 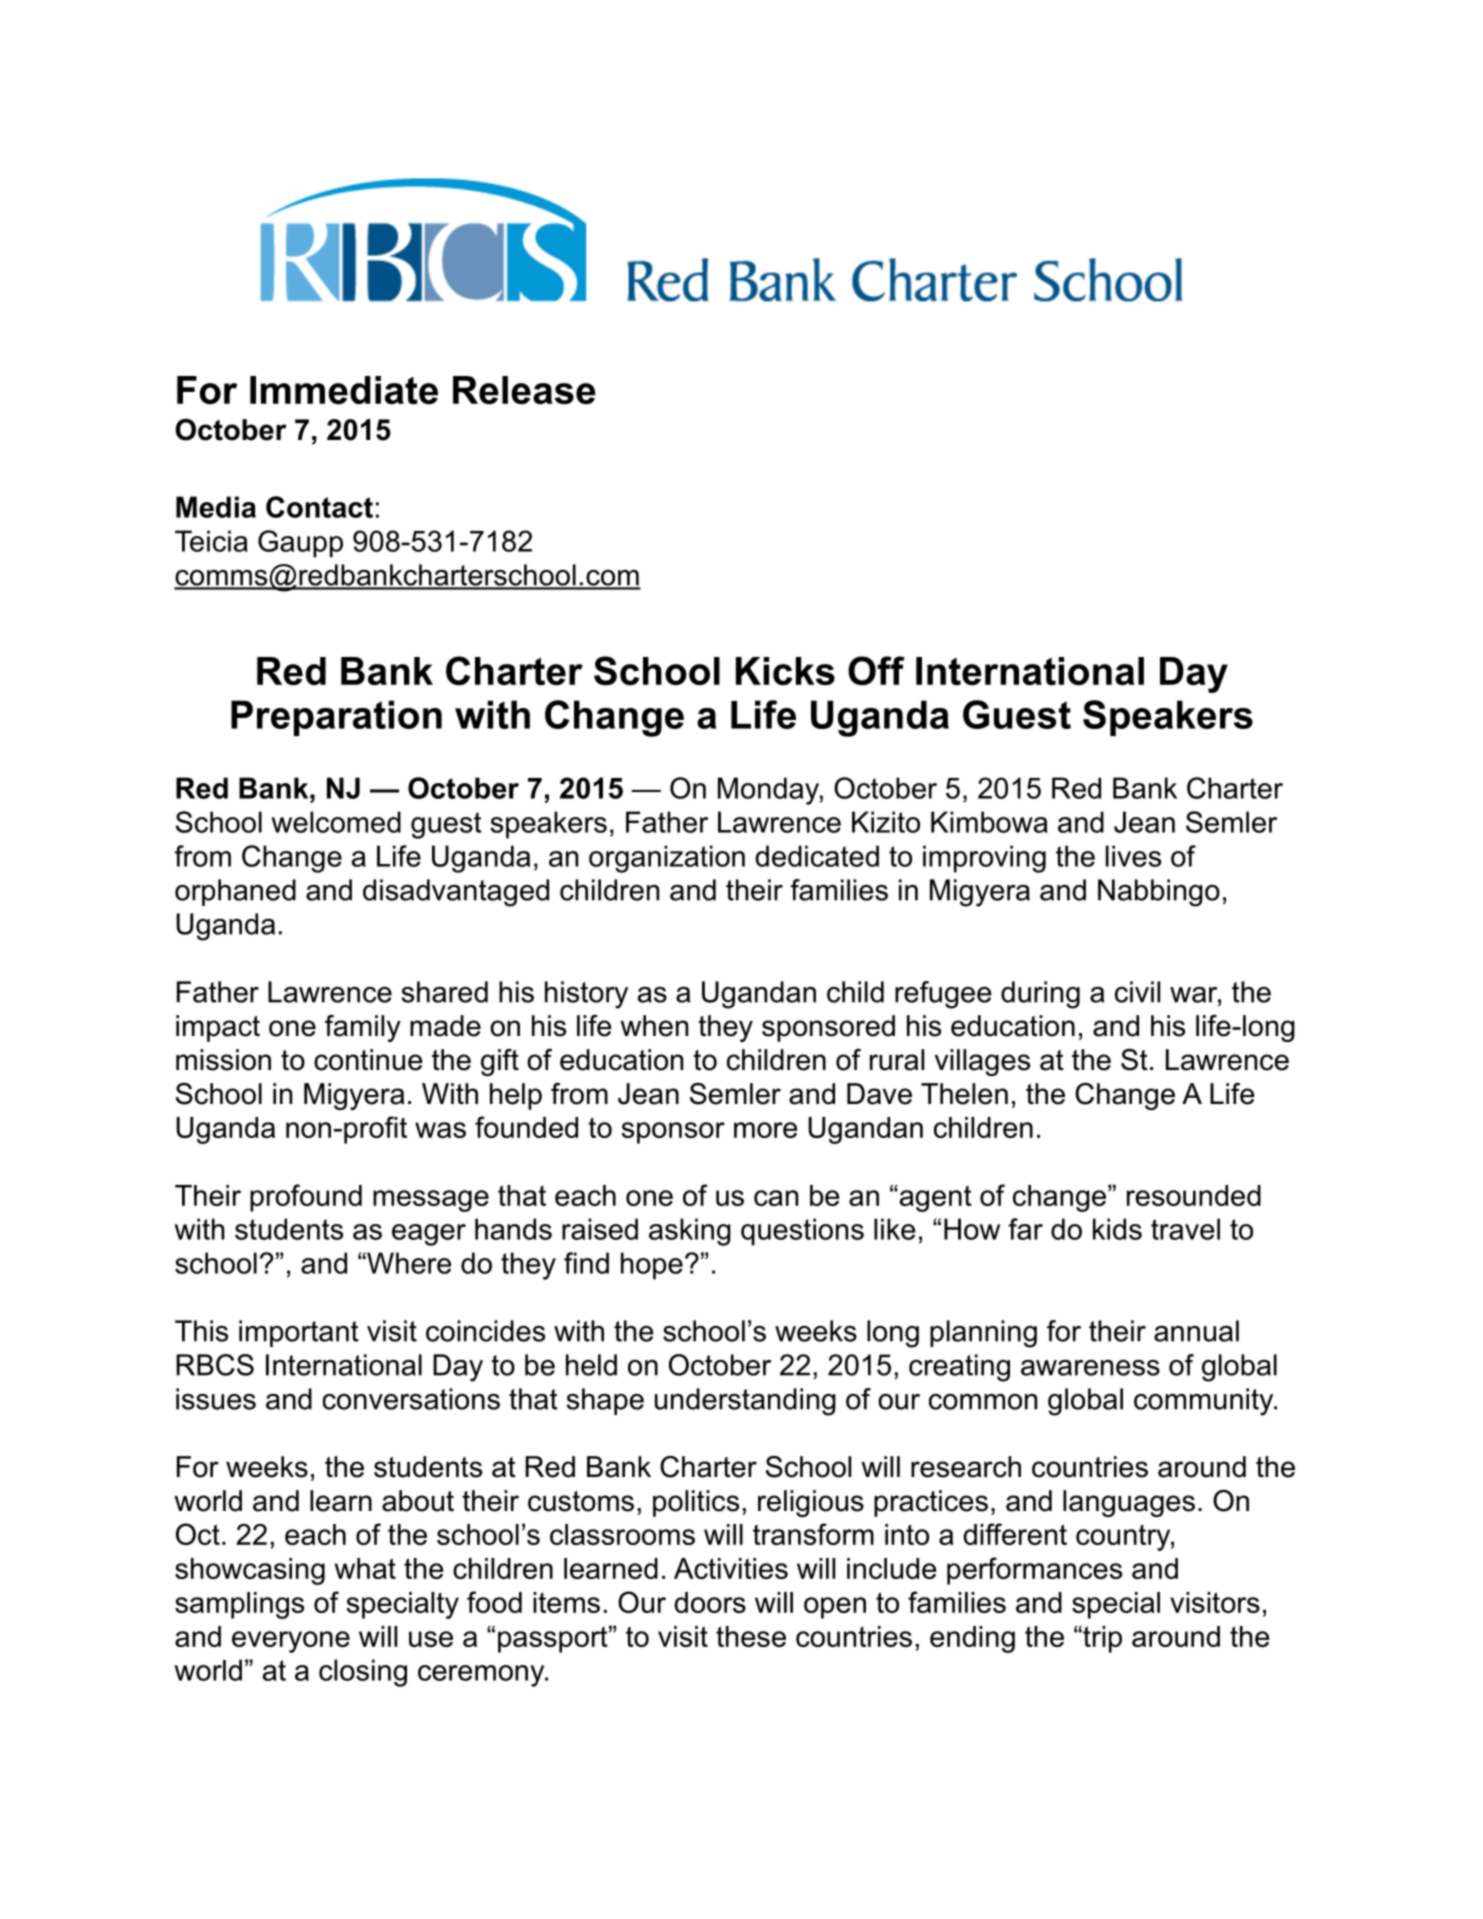 I want to click on asking, so click(x=690, y=1232).
